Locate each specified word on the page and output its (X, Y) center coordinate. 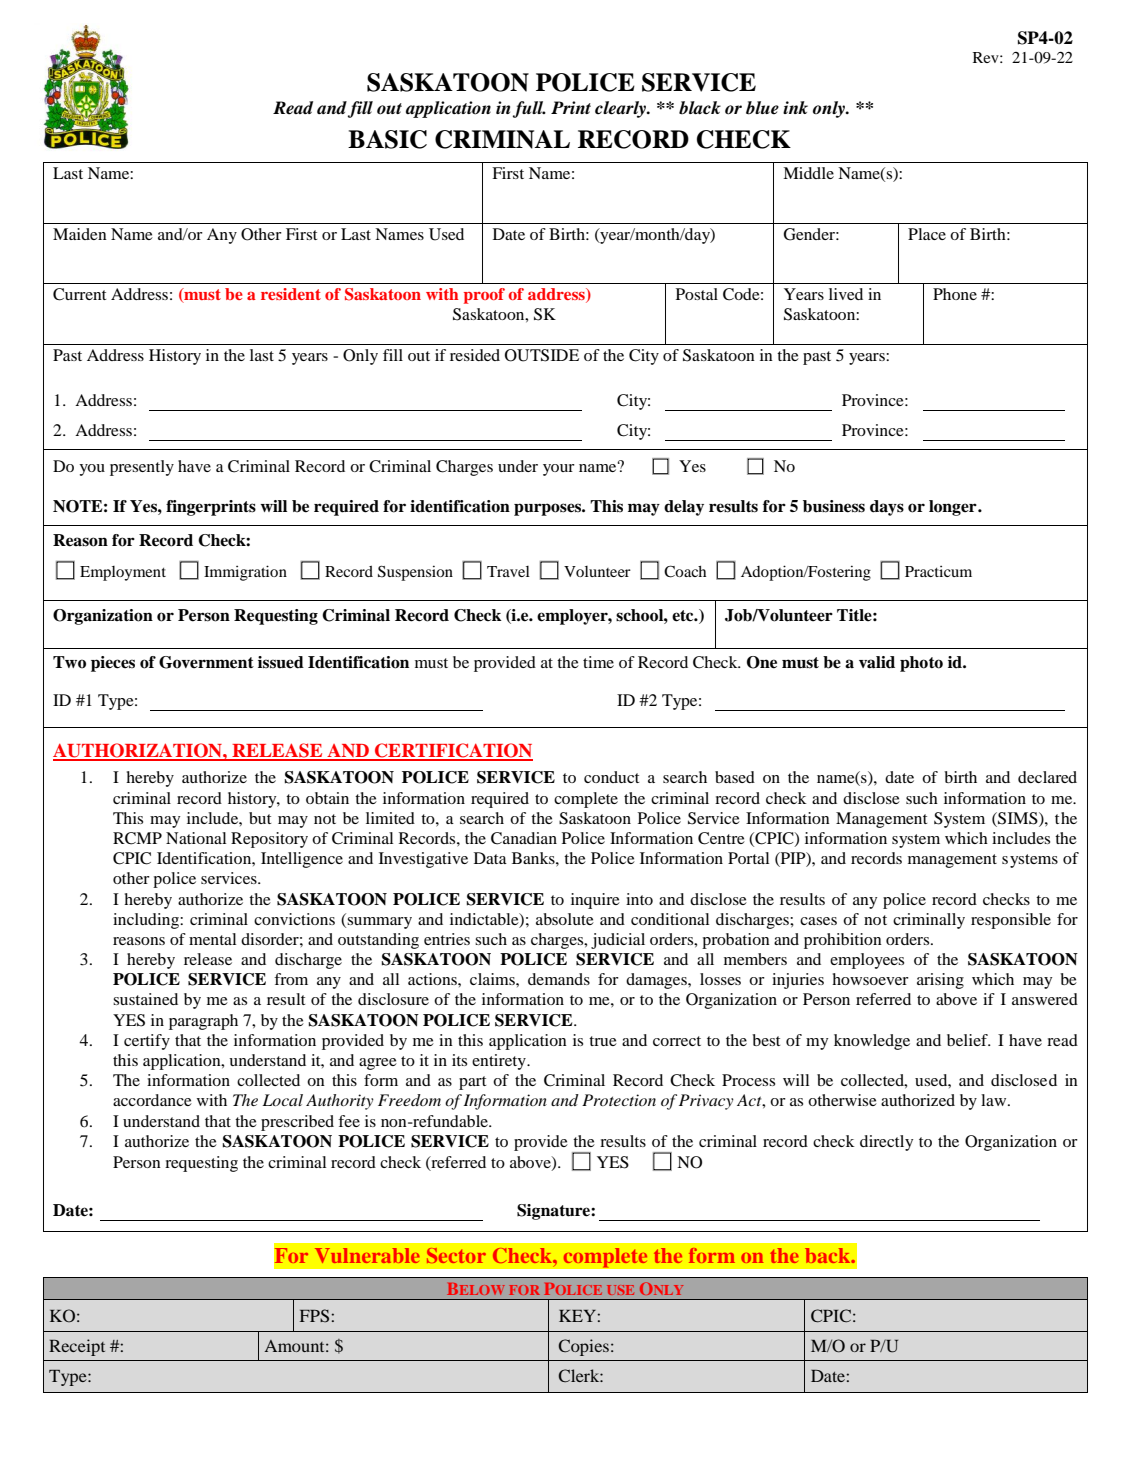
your (559, 470)
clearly (622, 109)
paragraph (203, 1022)
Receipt (77, 1347)
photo (921, 664)
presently (142, 468)
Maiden (80, 234)
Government (206, 662)
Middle (808, 173)
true (603, 1041)
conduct (611, 777)
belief (968, 1040)
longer (954, 508)
